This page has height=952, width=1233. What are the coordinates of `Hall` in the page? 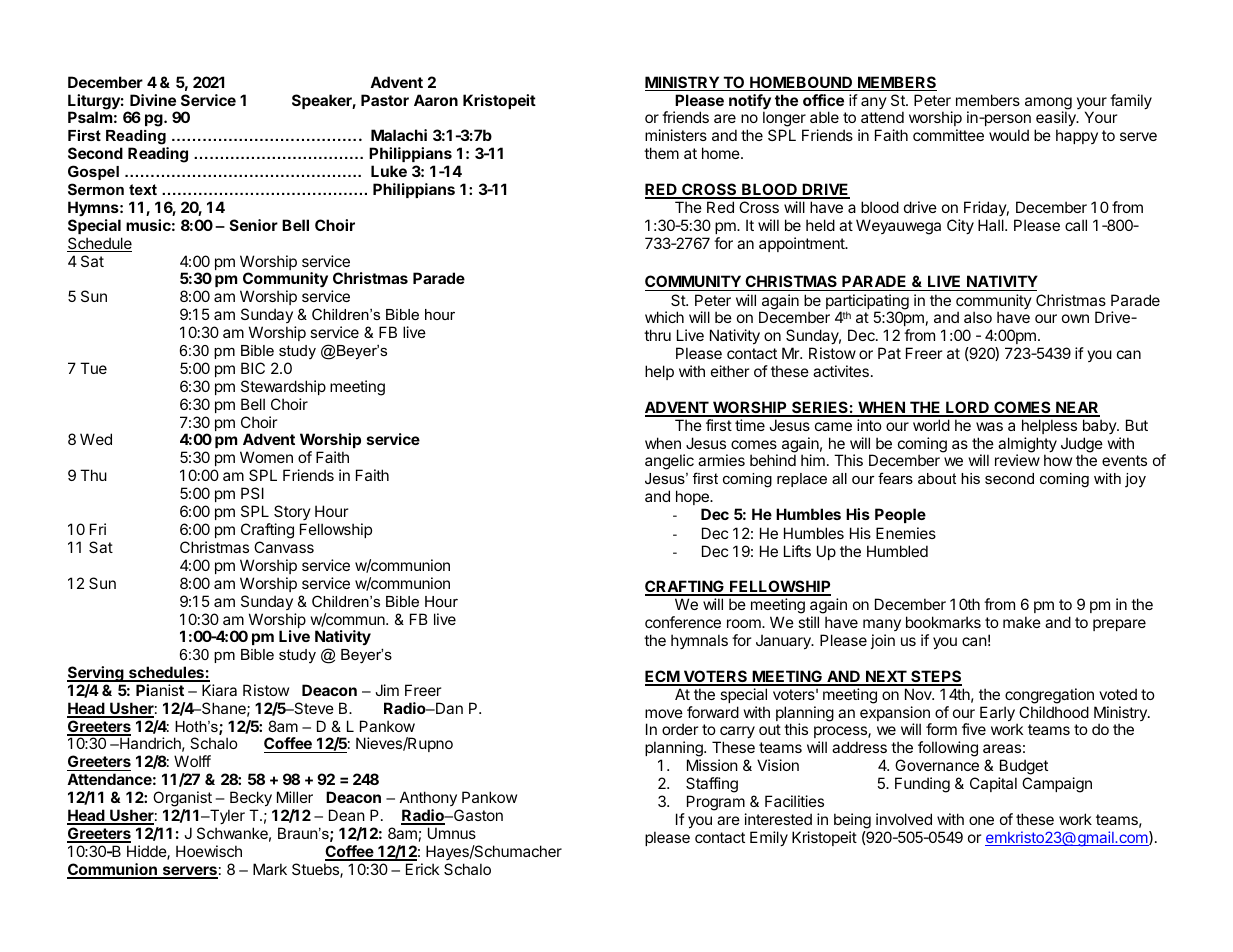 It's located at (992, 225).
